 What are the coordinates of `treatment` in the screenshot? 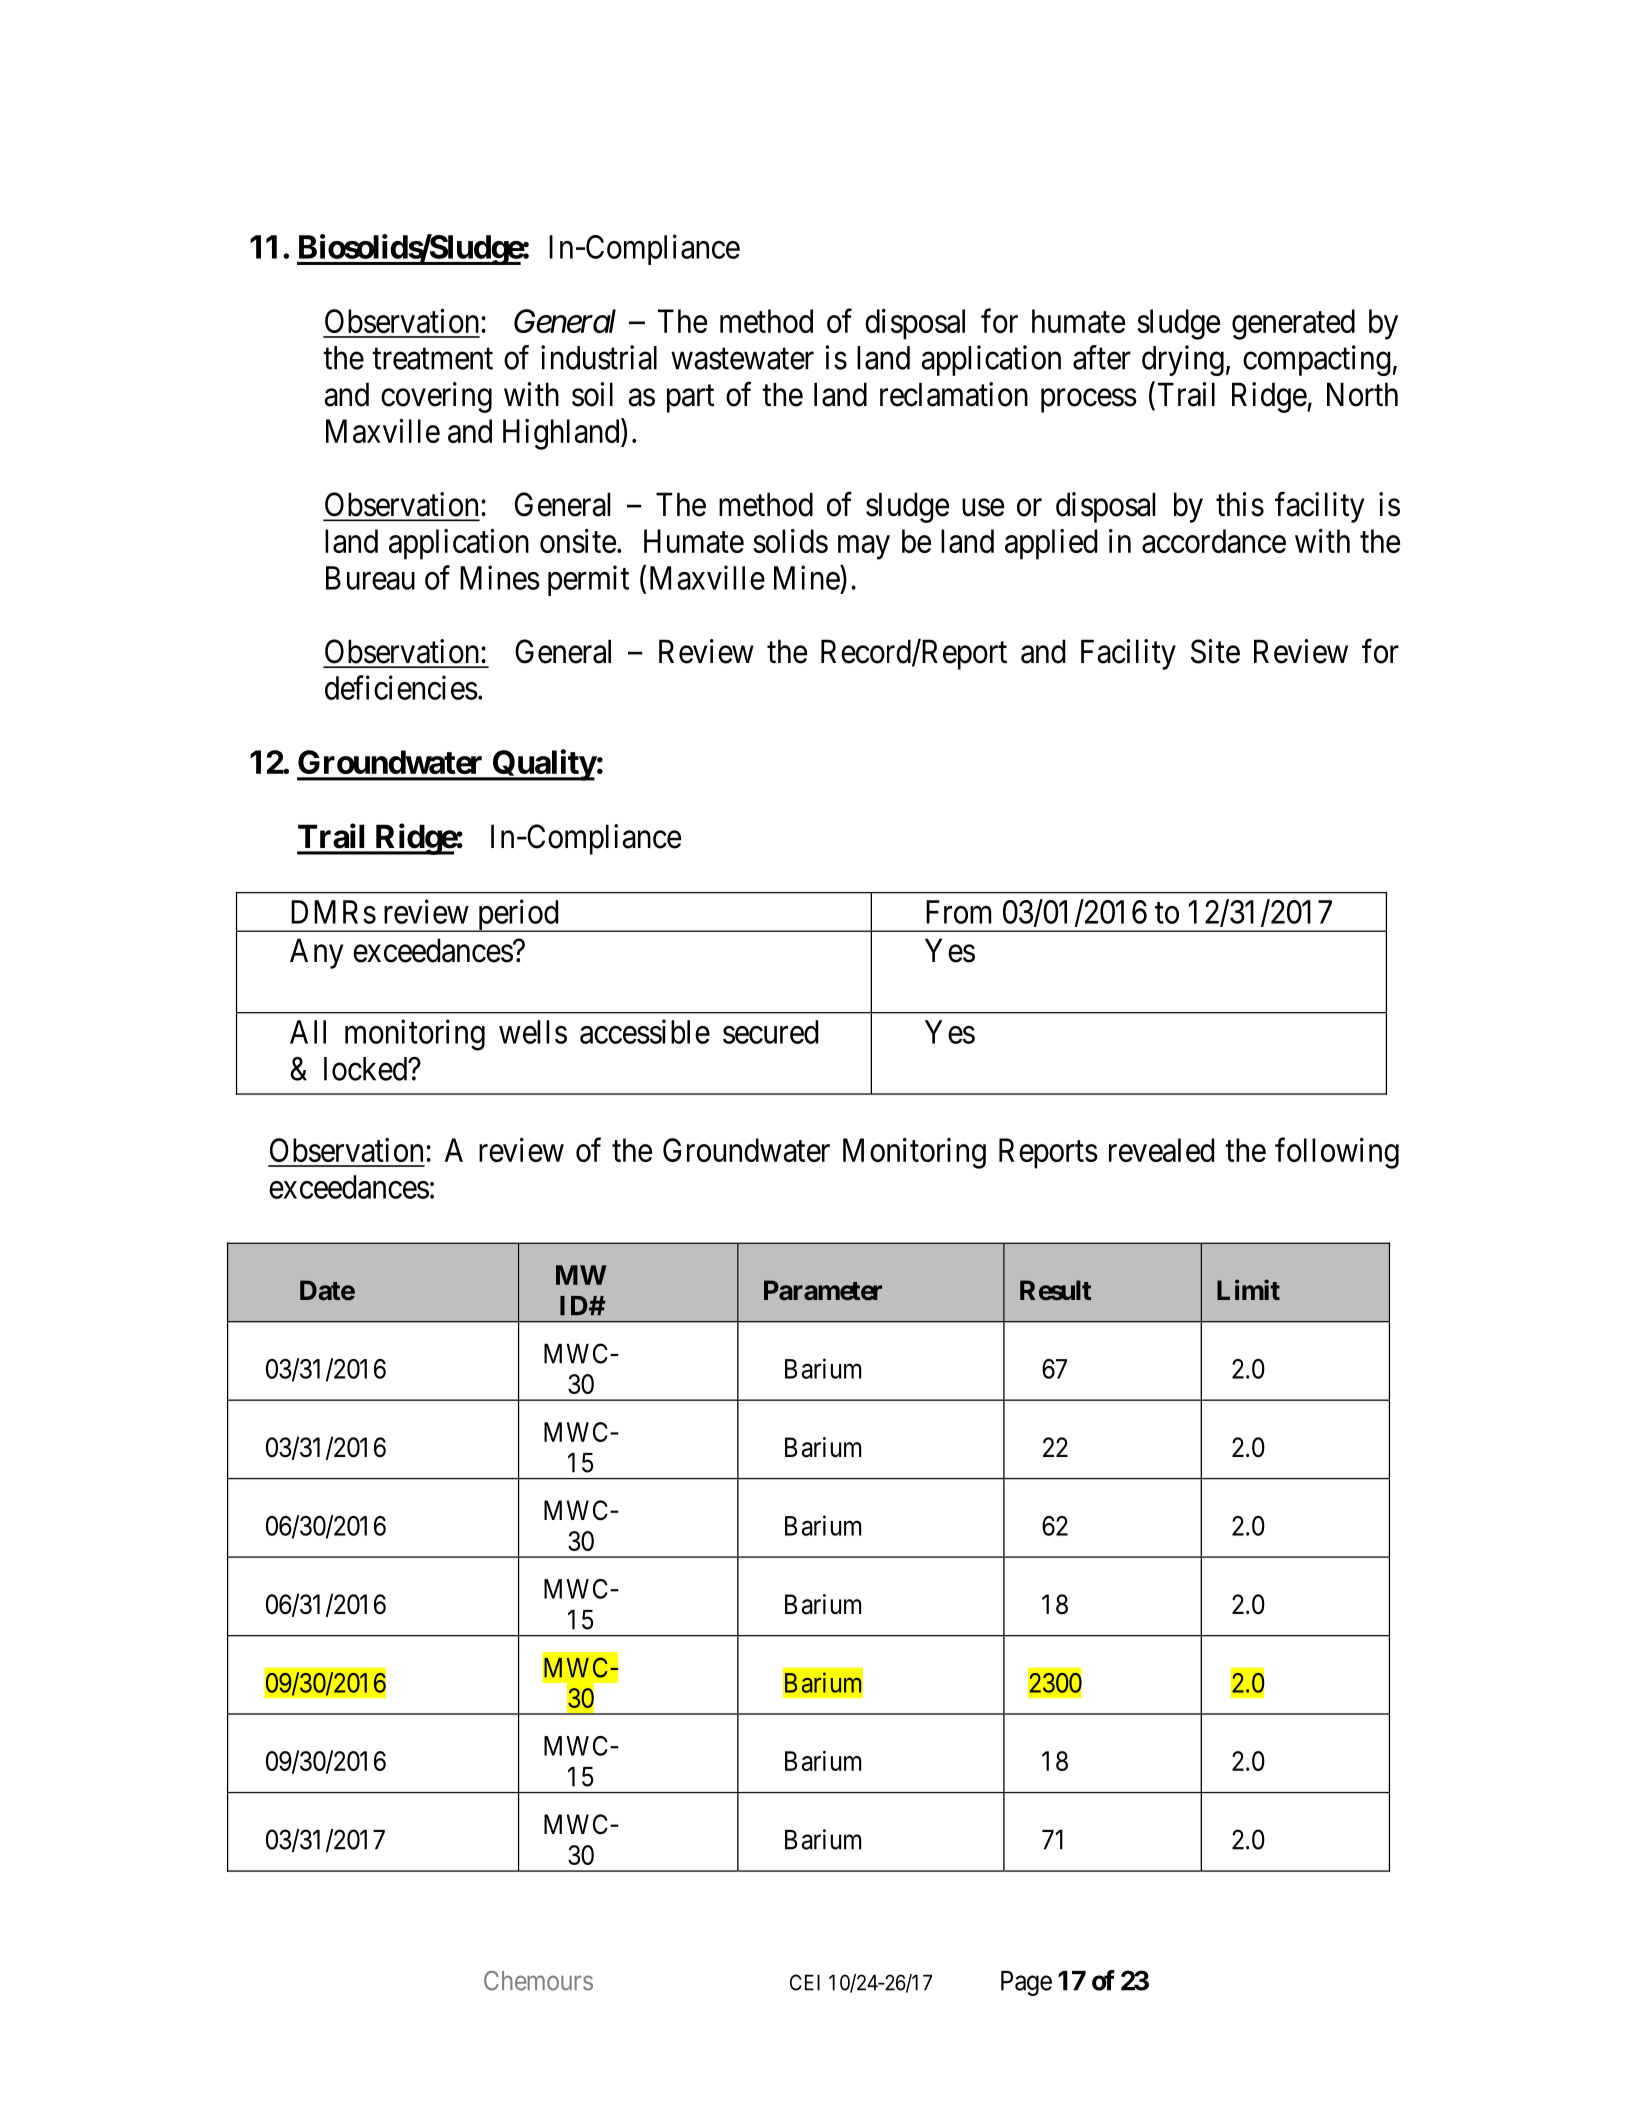 It's located at (432, 359).
